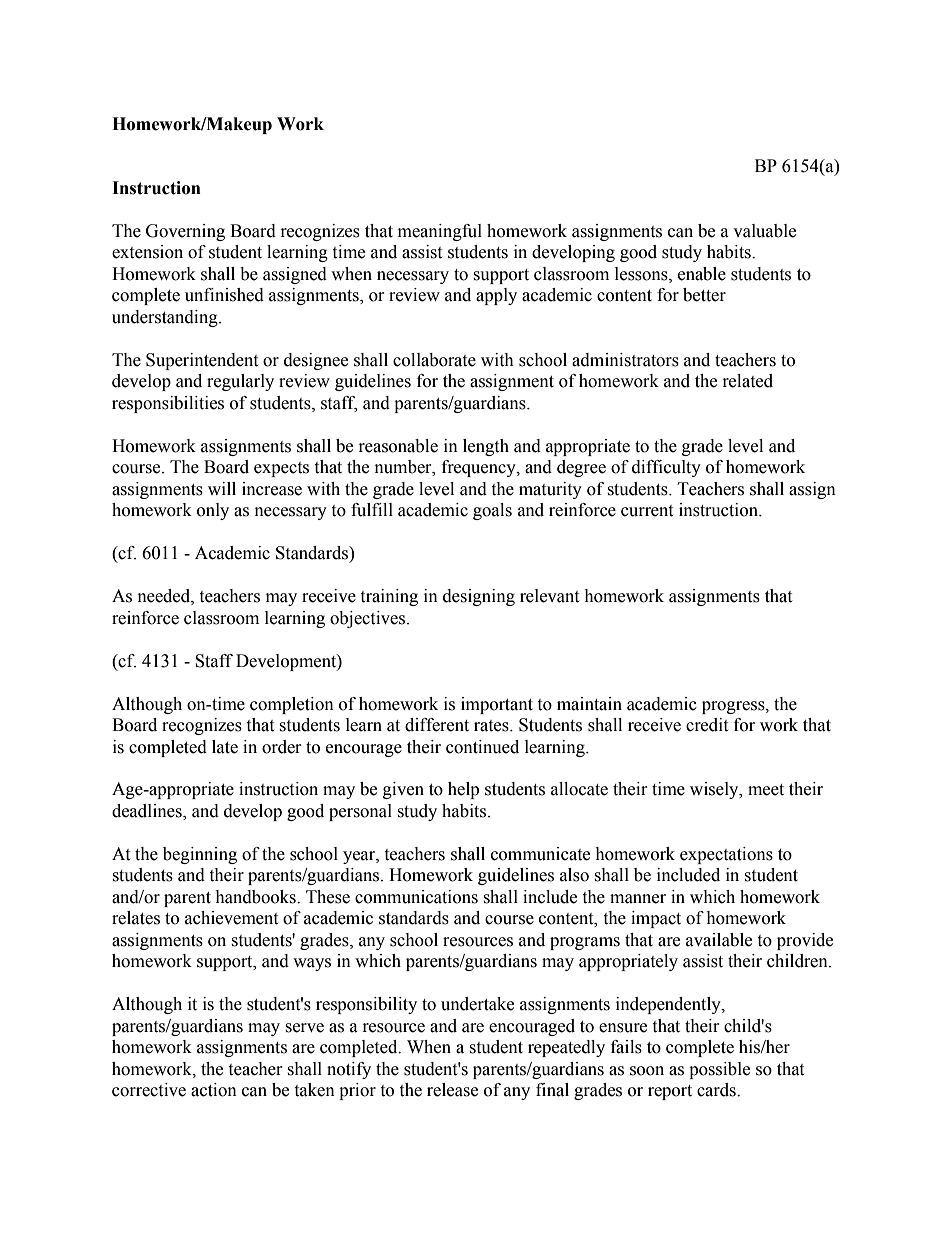  What do you see at coordinates (440, 232) in the document?
I see `meaningful` at bounding box center [440, 232].
